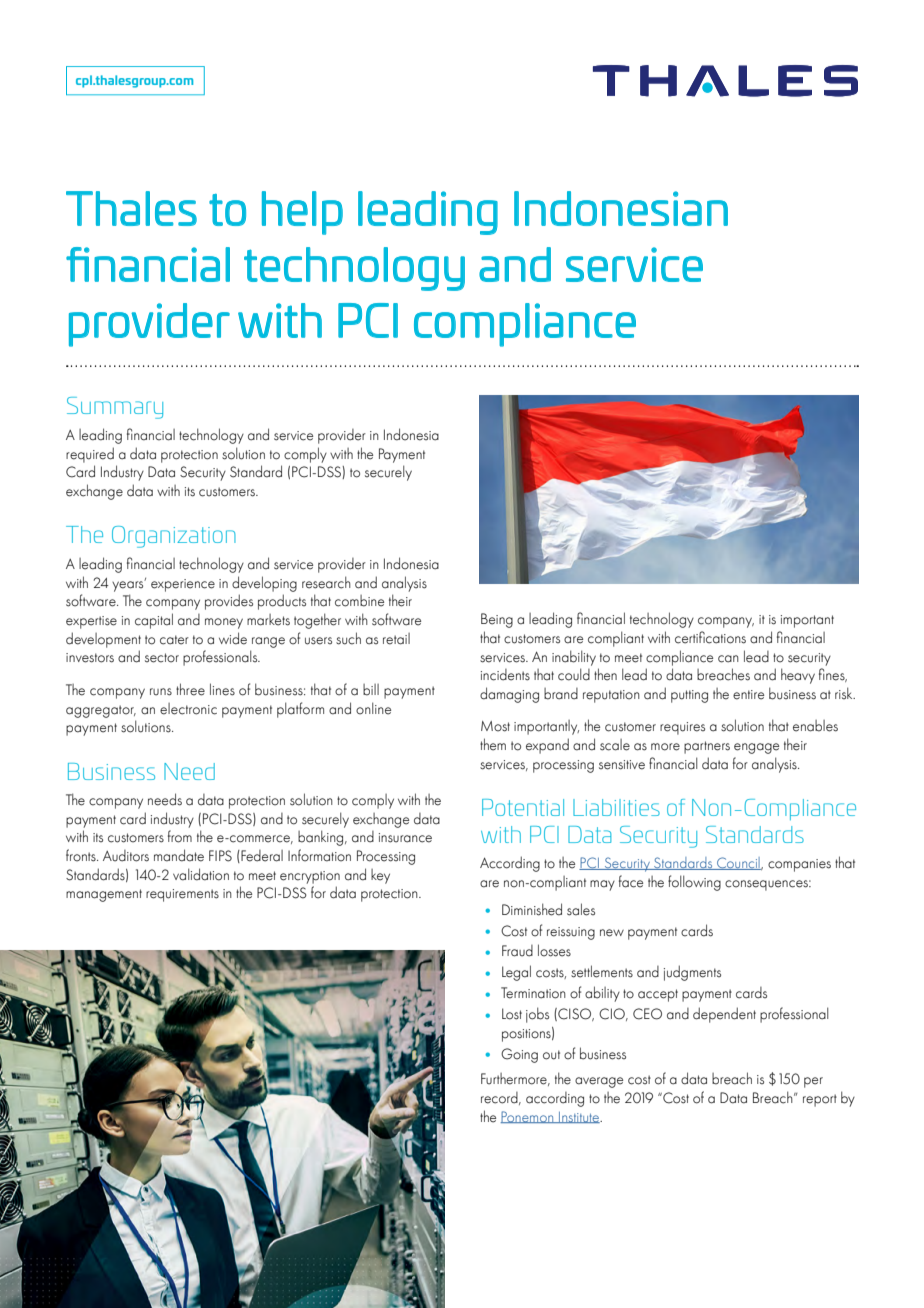  Describe the element at coordinates (710, 637) in the screenshot. I see `certifications` at that location.
